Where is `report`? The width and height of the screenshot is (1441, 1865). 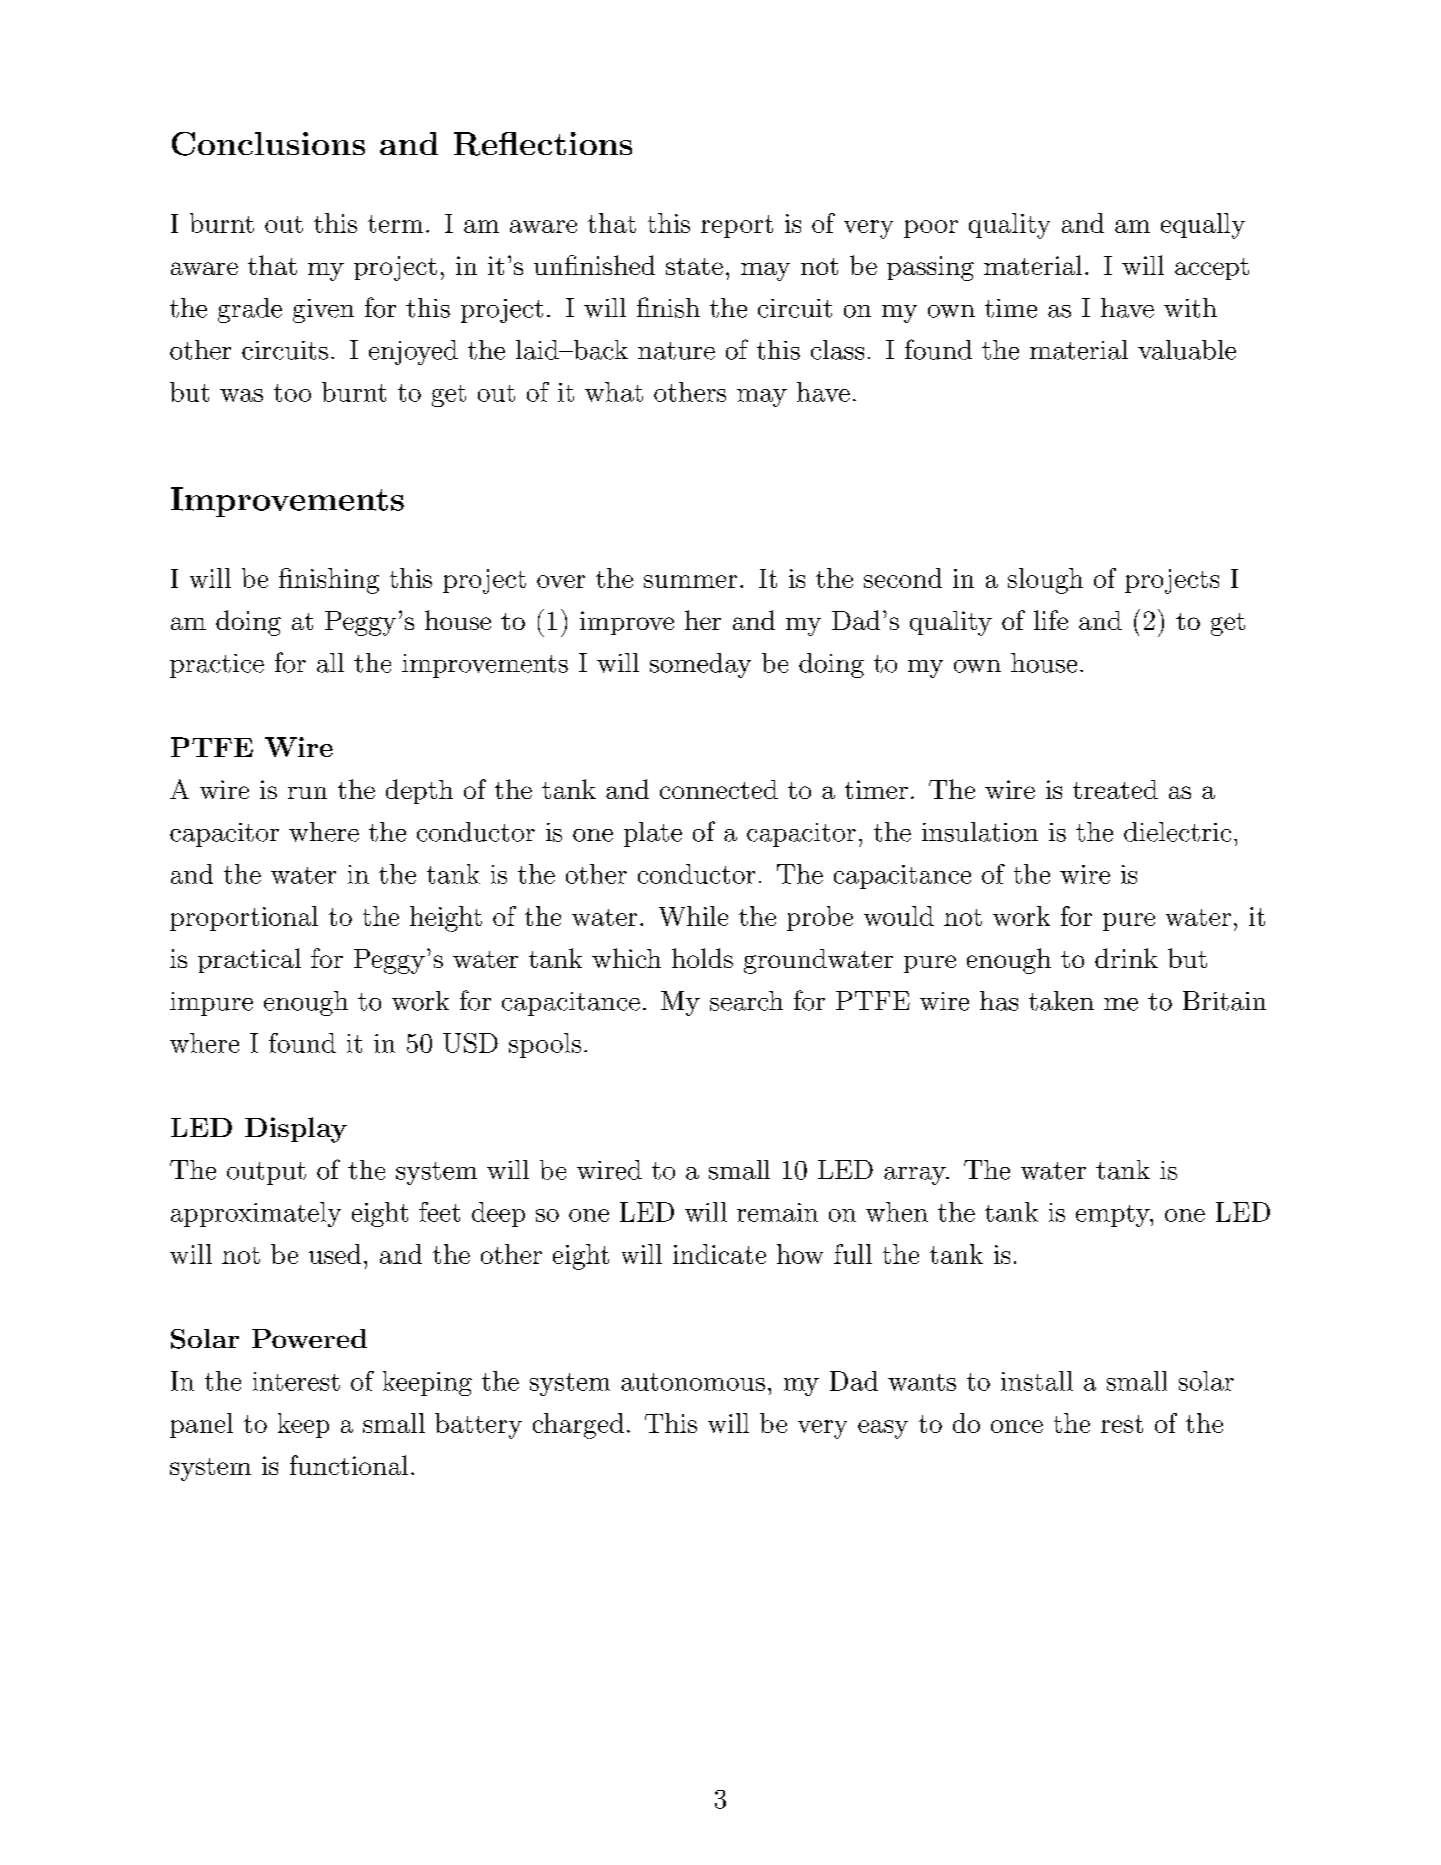
report is located at coordinates (737, 226).
